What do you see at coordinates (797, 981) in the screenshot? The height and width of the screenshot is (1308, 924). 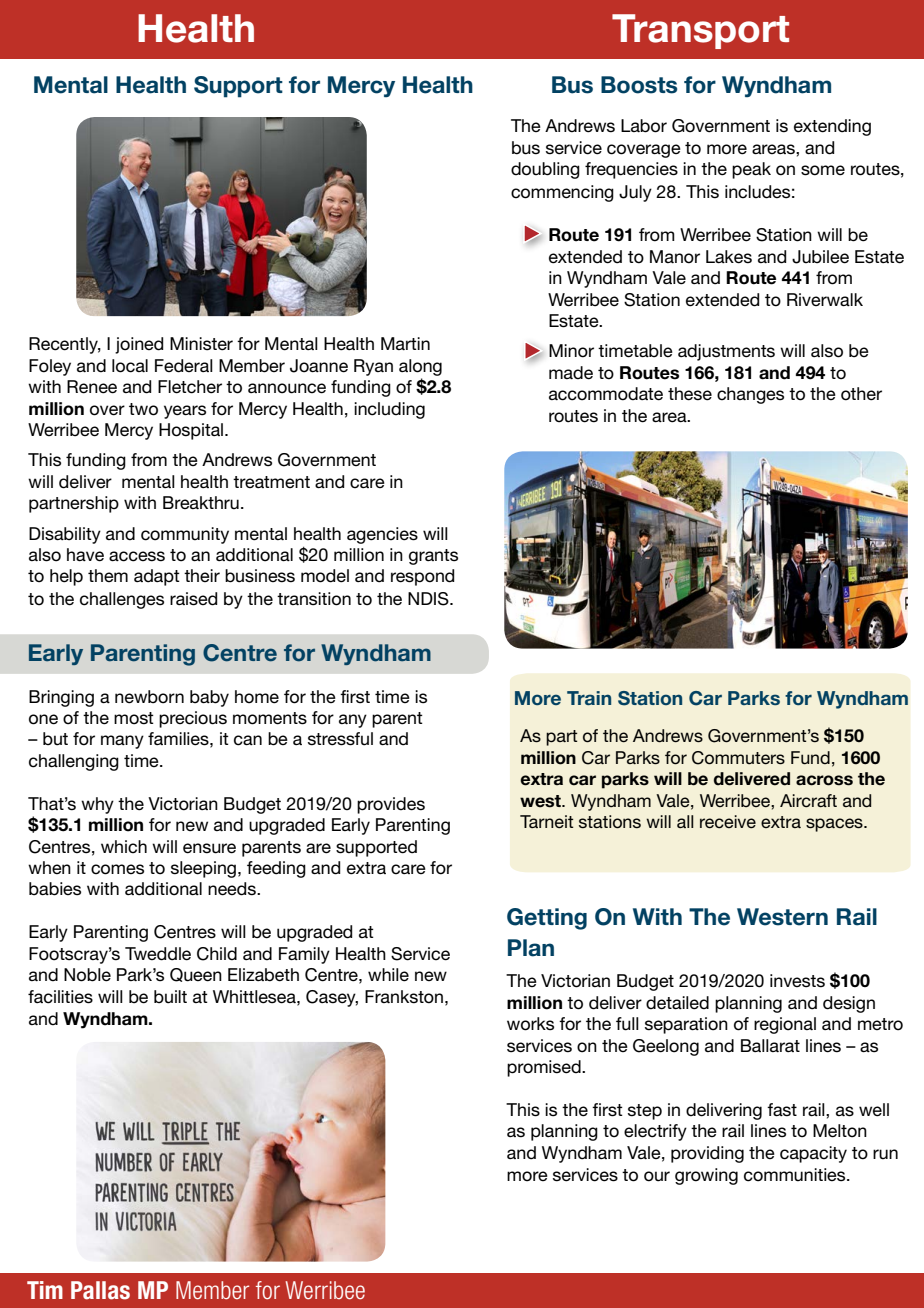 I see `invests` at bounding box center [797, 981].
